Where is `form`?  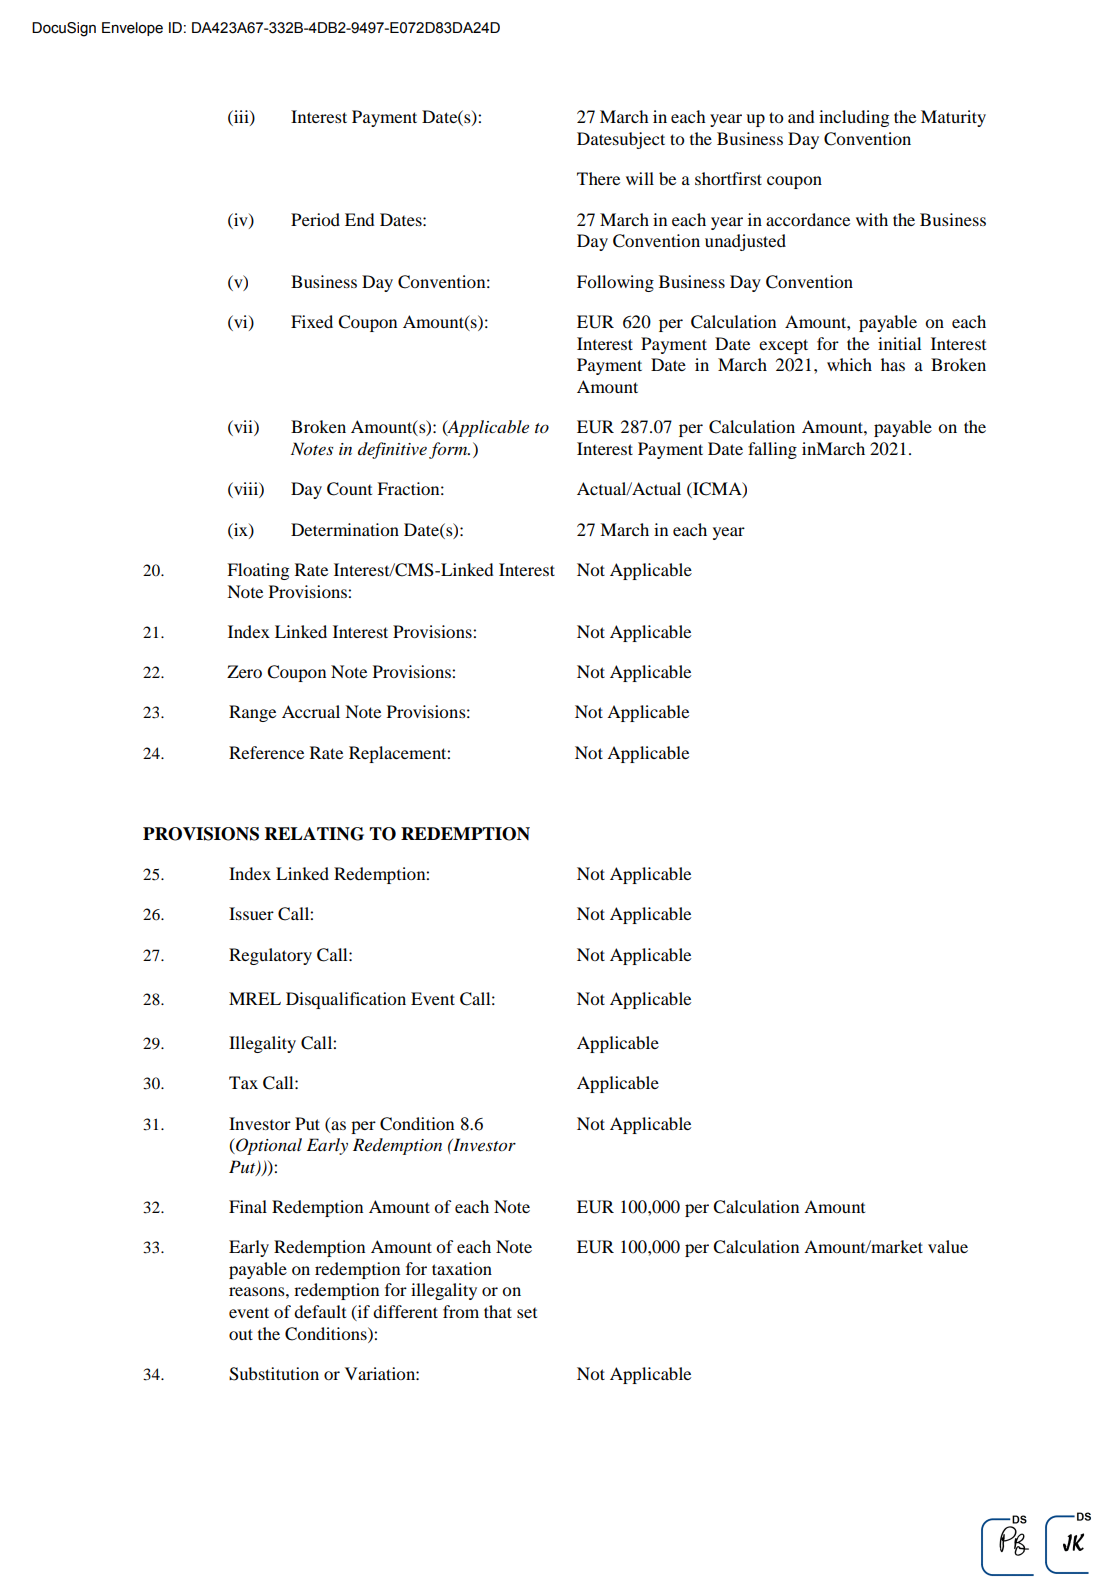 form is located at coordinates (449, 450).
